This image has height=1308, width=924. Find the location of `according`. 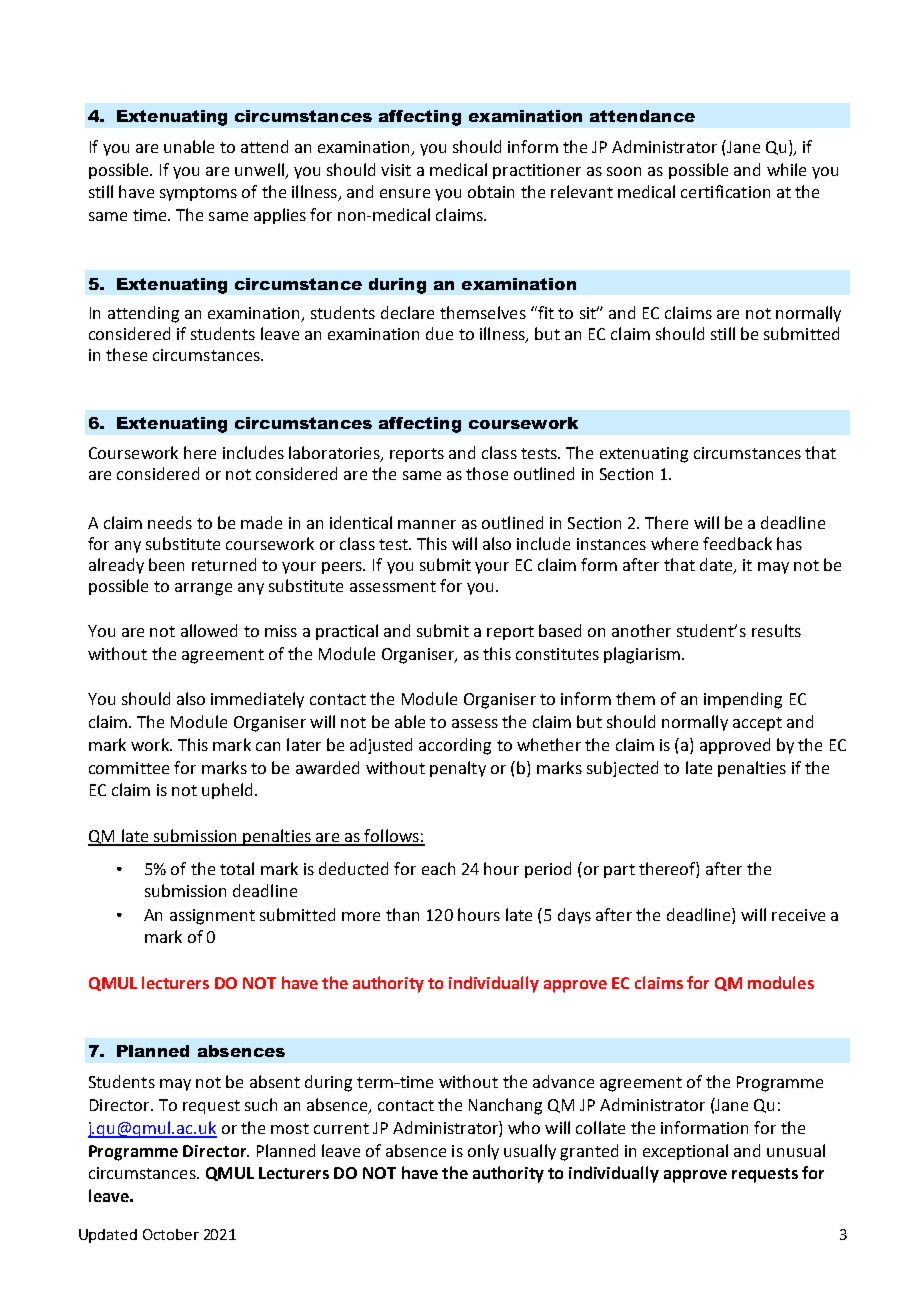

according is located at coordinates (455, 746).
